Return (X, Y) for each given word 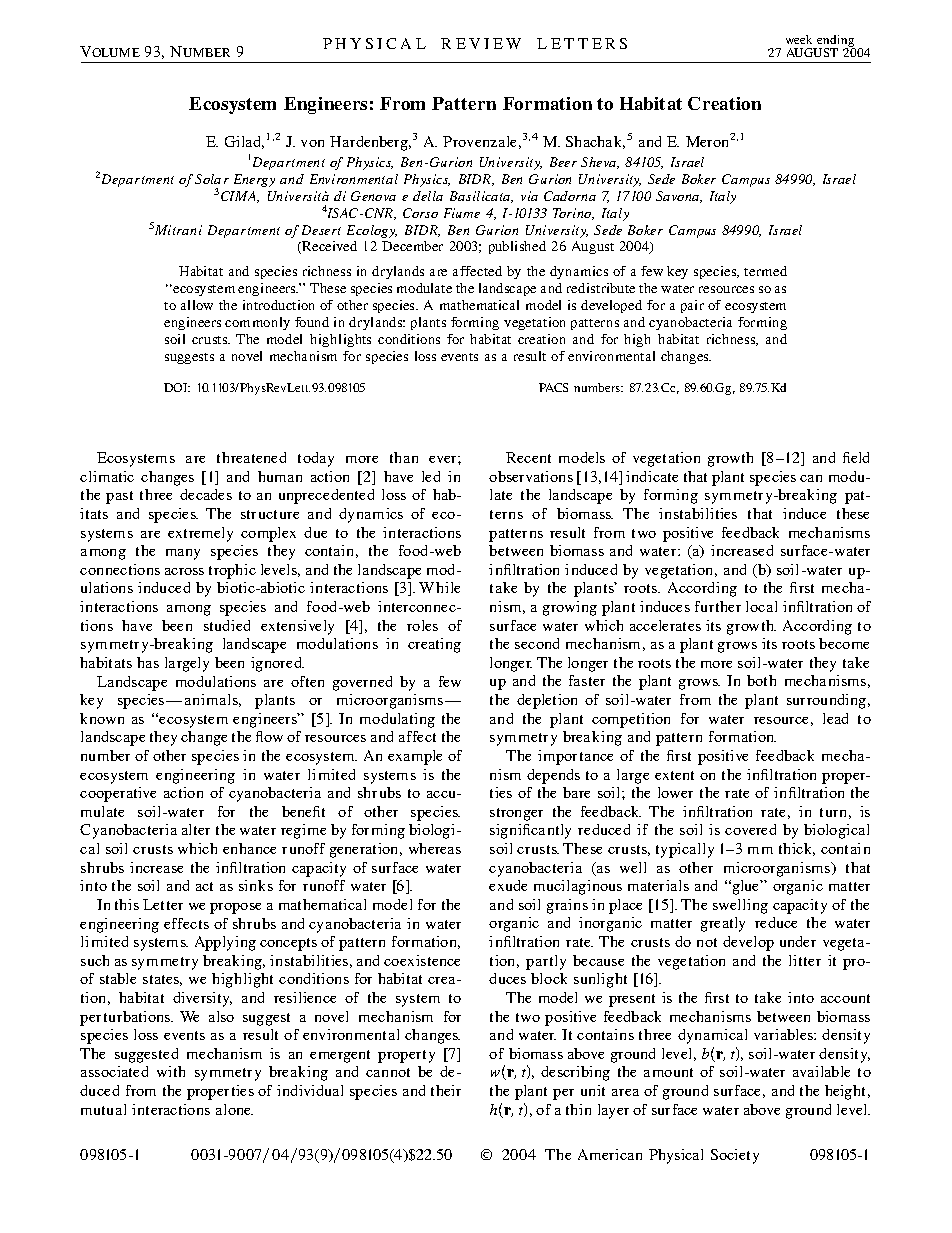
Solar (212, 179)
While (439, 587)
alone (234, 1109)
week (799, 39)
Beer (563, 162)
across (184, 571)
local (761, 606)
